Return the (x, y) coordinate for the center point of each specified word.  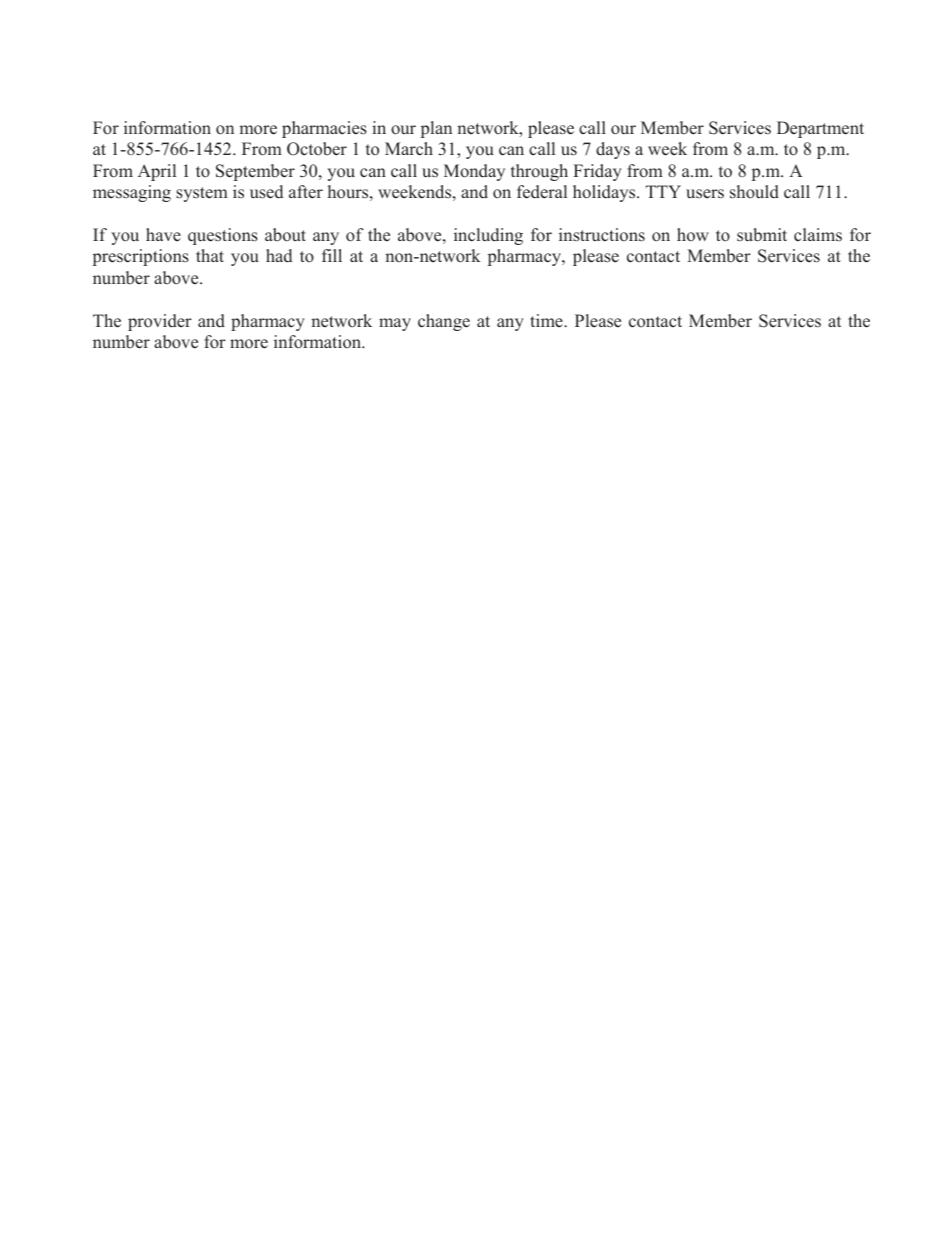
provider (160, 322)
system (202, 194)
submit (762, 235)
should (754, 192)
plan (436, 129)
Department (820, 129)
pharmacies (324, 129)
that (210, 255)
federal (542, 192)
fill (332, 255)
